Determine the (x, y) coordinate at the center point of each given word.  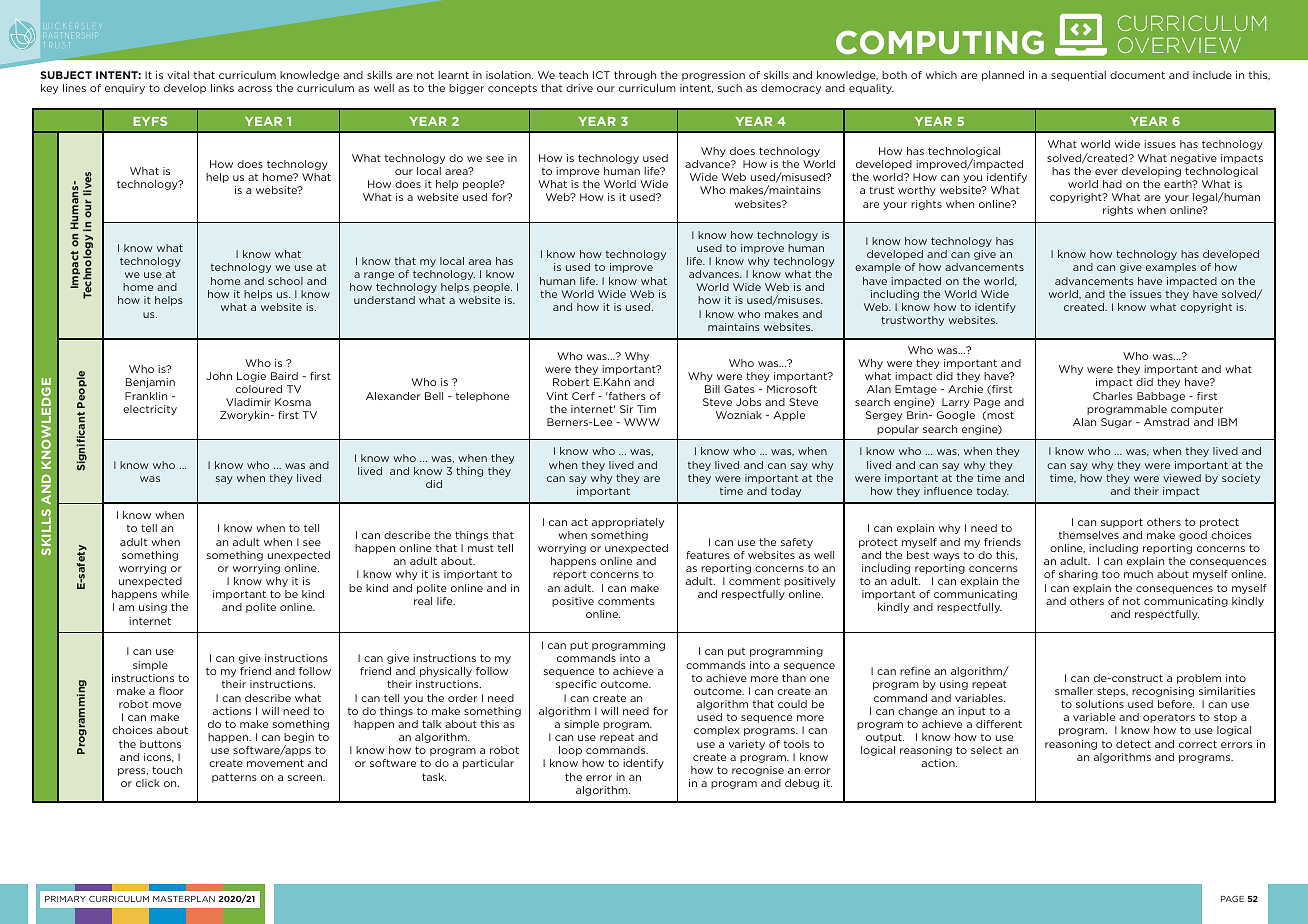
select (986, 750)
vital (178, 75)
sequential (1078, 76)
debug (802, 784)
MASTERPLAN (184, 899)
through (635, 76)
